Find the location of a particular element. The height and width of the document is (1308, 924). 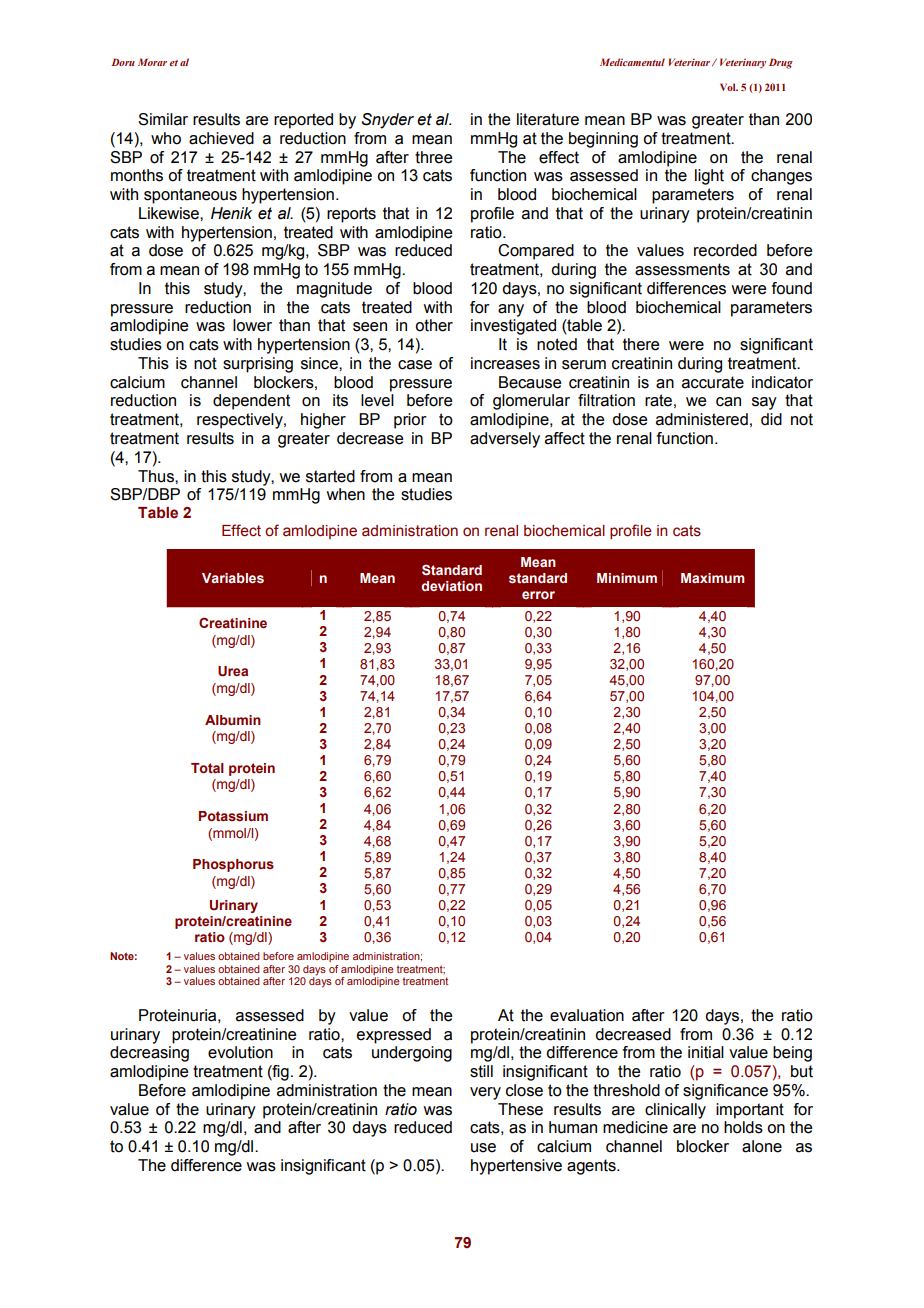

evolution is located at coordinates (240, 1052).
